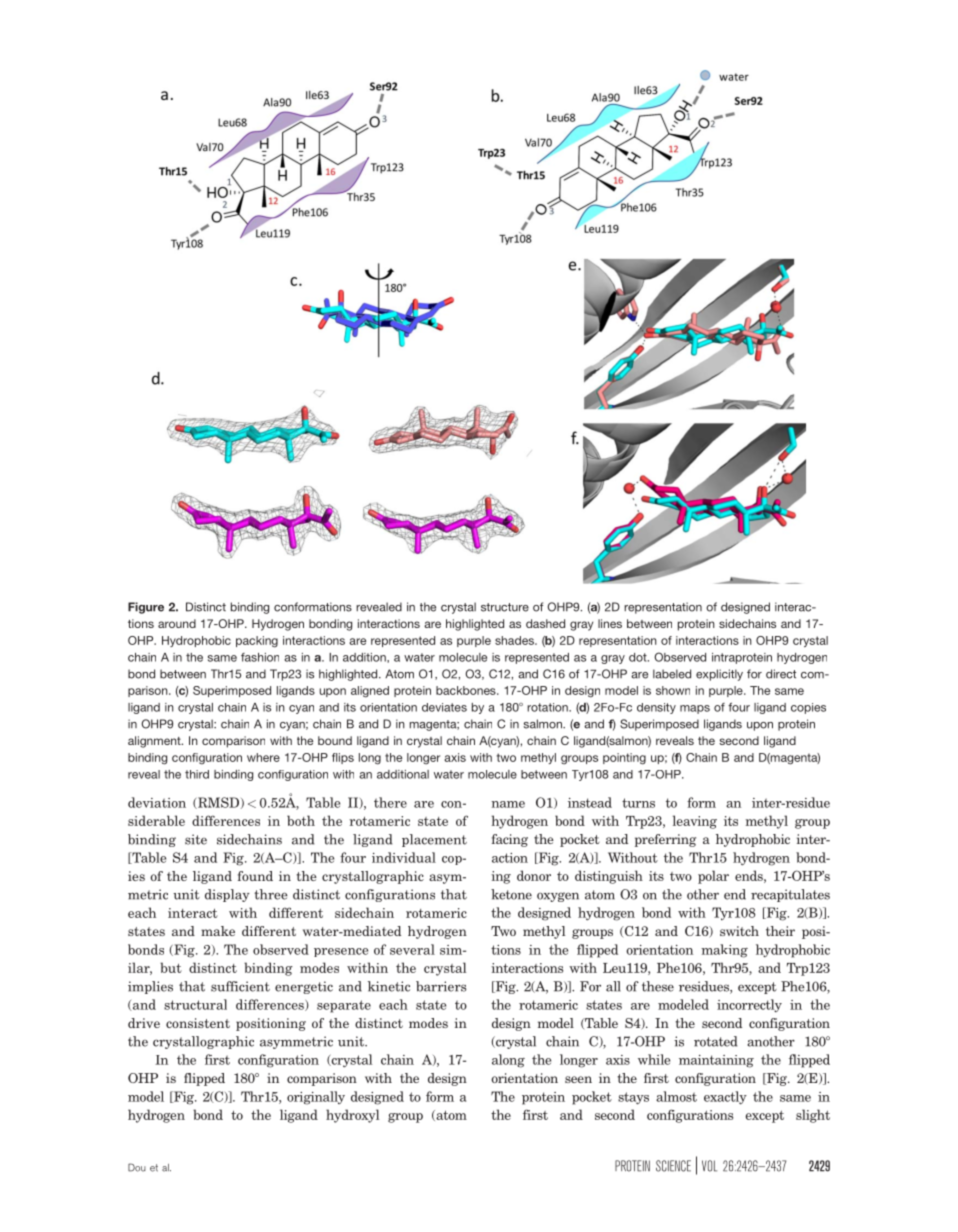 Image resolution: width=958 pixels, height=1232 pixels. Describe the element at coordinates (441, 986) in the document. I see `barriers` at that location.
